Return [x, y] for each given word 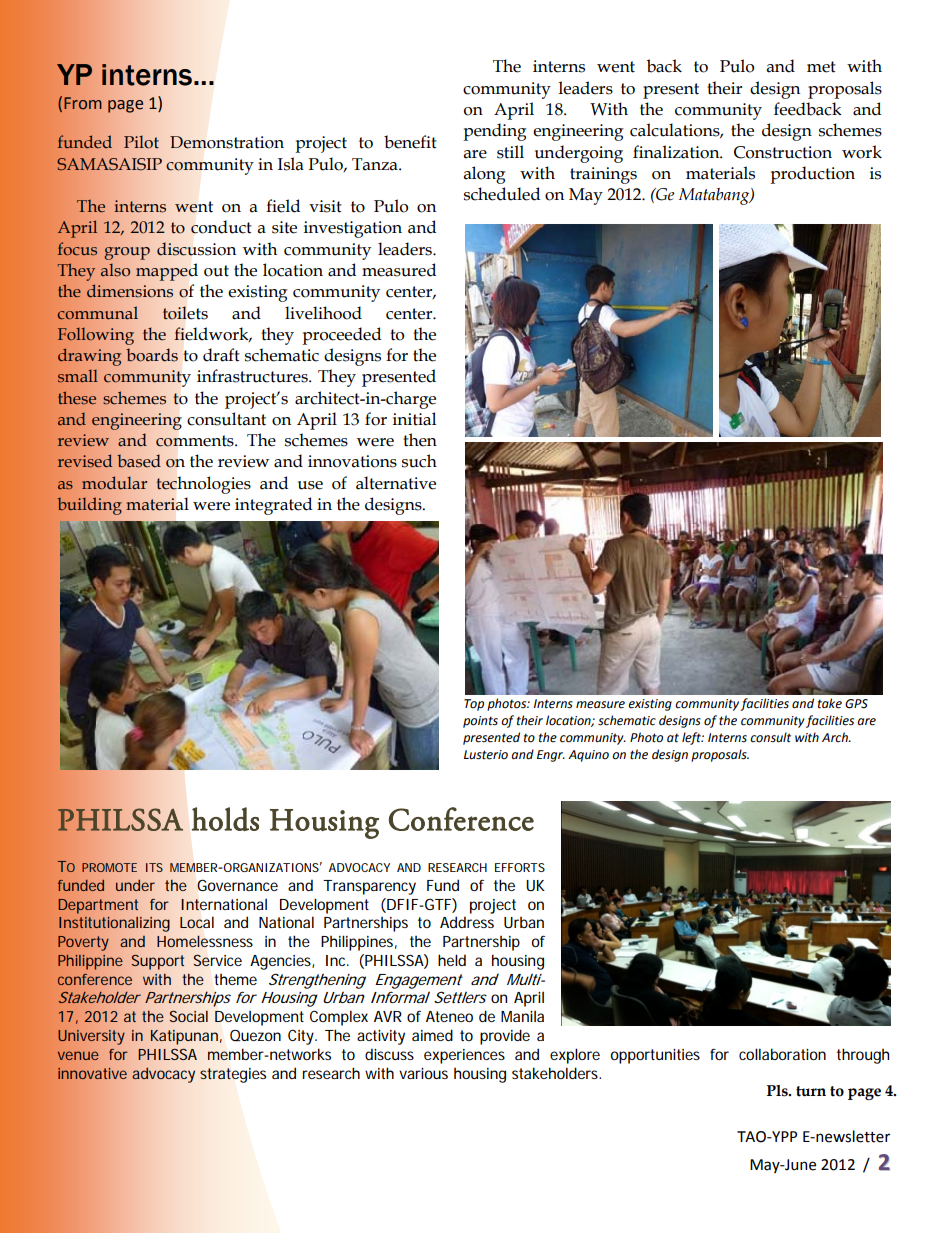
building [89, 506]
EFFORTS [520, 867]
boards [152, 355]
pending [495, 132]
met [821, 67]
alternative [396, 483]
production [812, 175]
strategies [233, 1075]
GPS [856, 704]
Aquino [588, 756]
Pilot [141, 142]
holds [225, 819]
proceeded [341, 336]
